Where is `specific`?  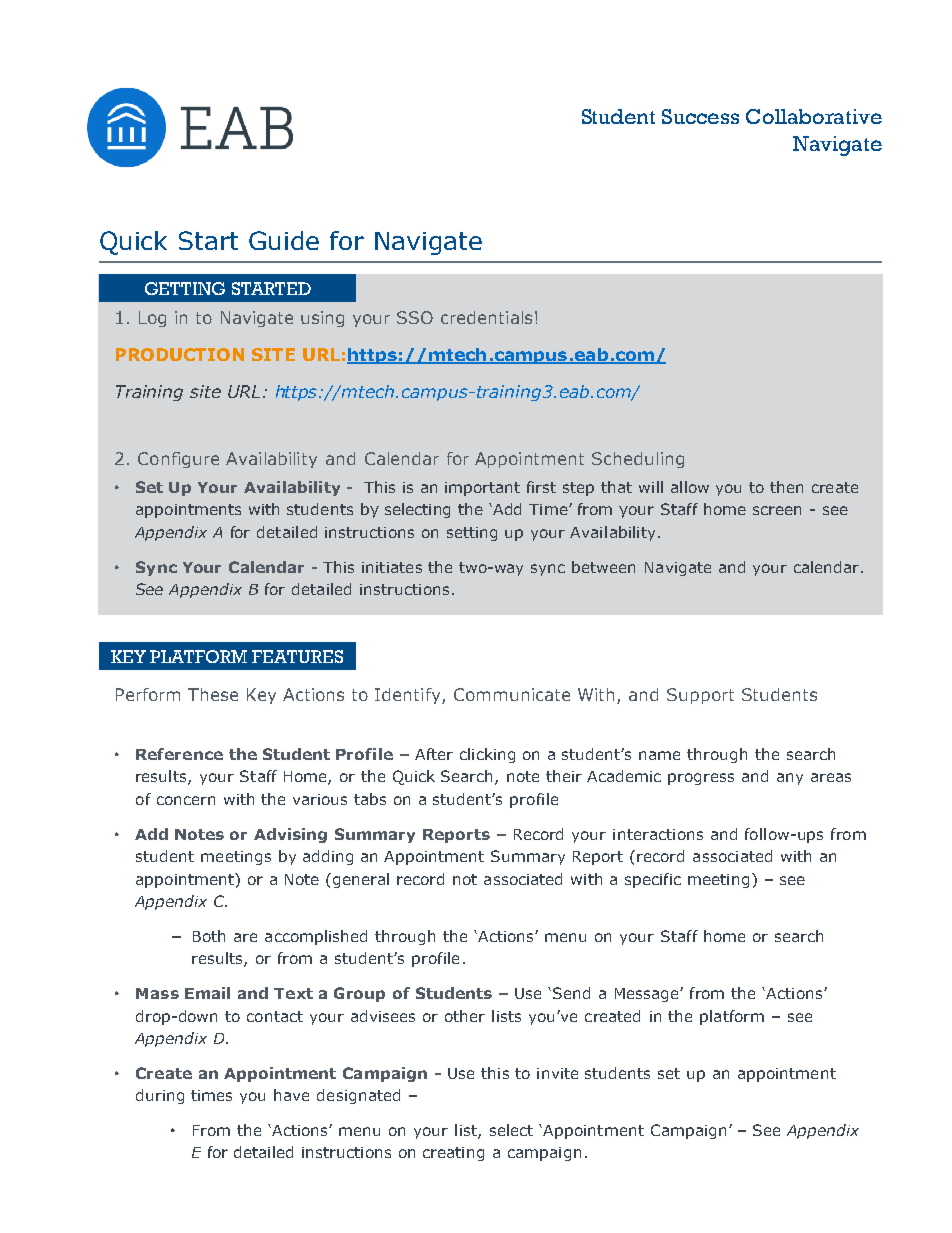 specific is located at coordinates (653, 880).
